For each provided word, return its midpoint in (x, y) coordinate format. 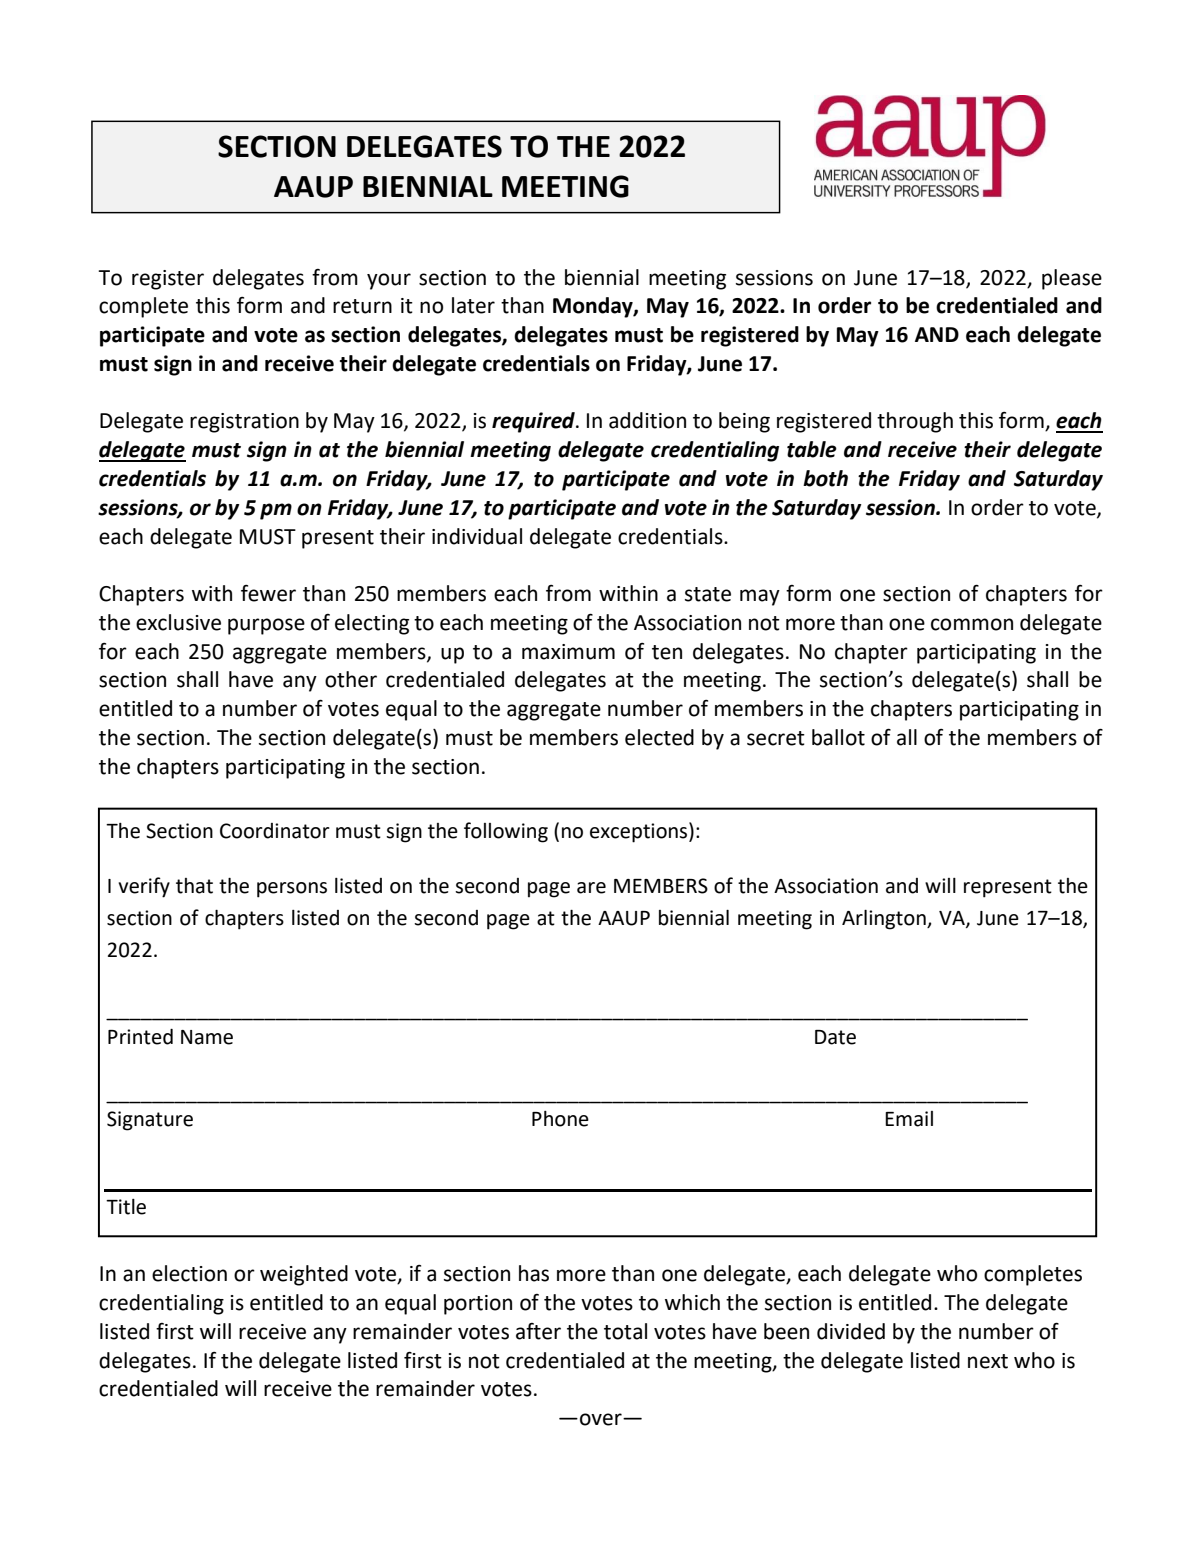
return (362, 306)
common (972, 624)
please (1072, 279)
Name (207, 1037)
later (473, 305)
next (988, 1361)
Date (835, 1037)
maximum (568, 652)
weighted (304, 1275)
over (602, 1419)
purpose (266, 626)
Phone (560, 1119)
